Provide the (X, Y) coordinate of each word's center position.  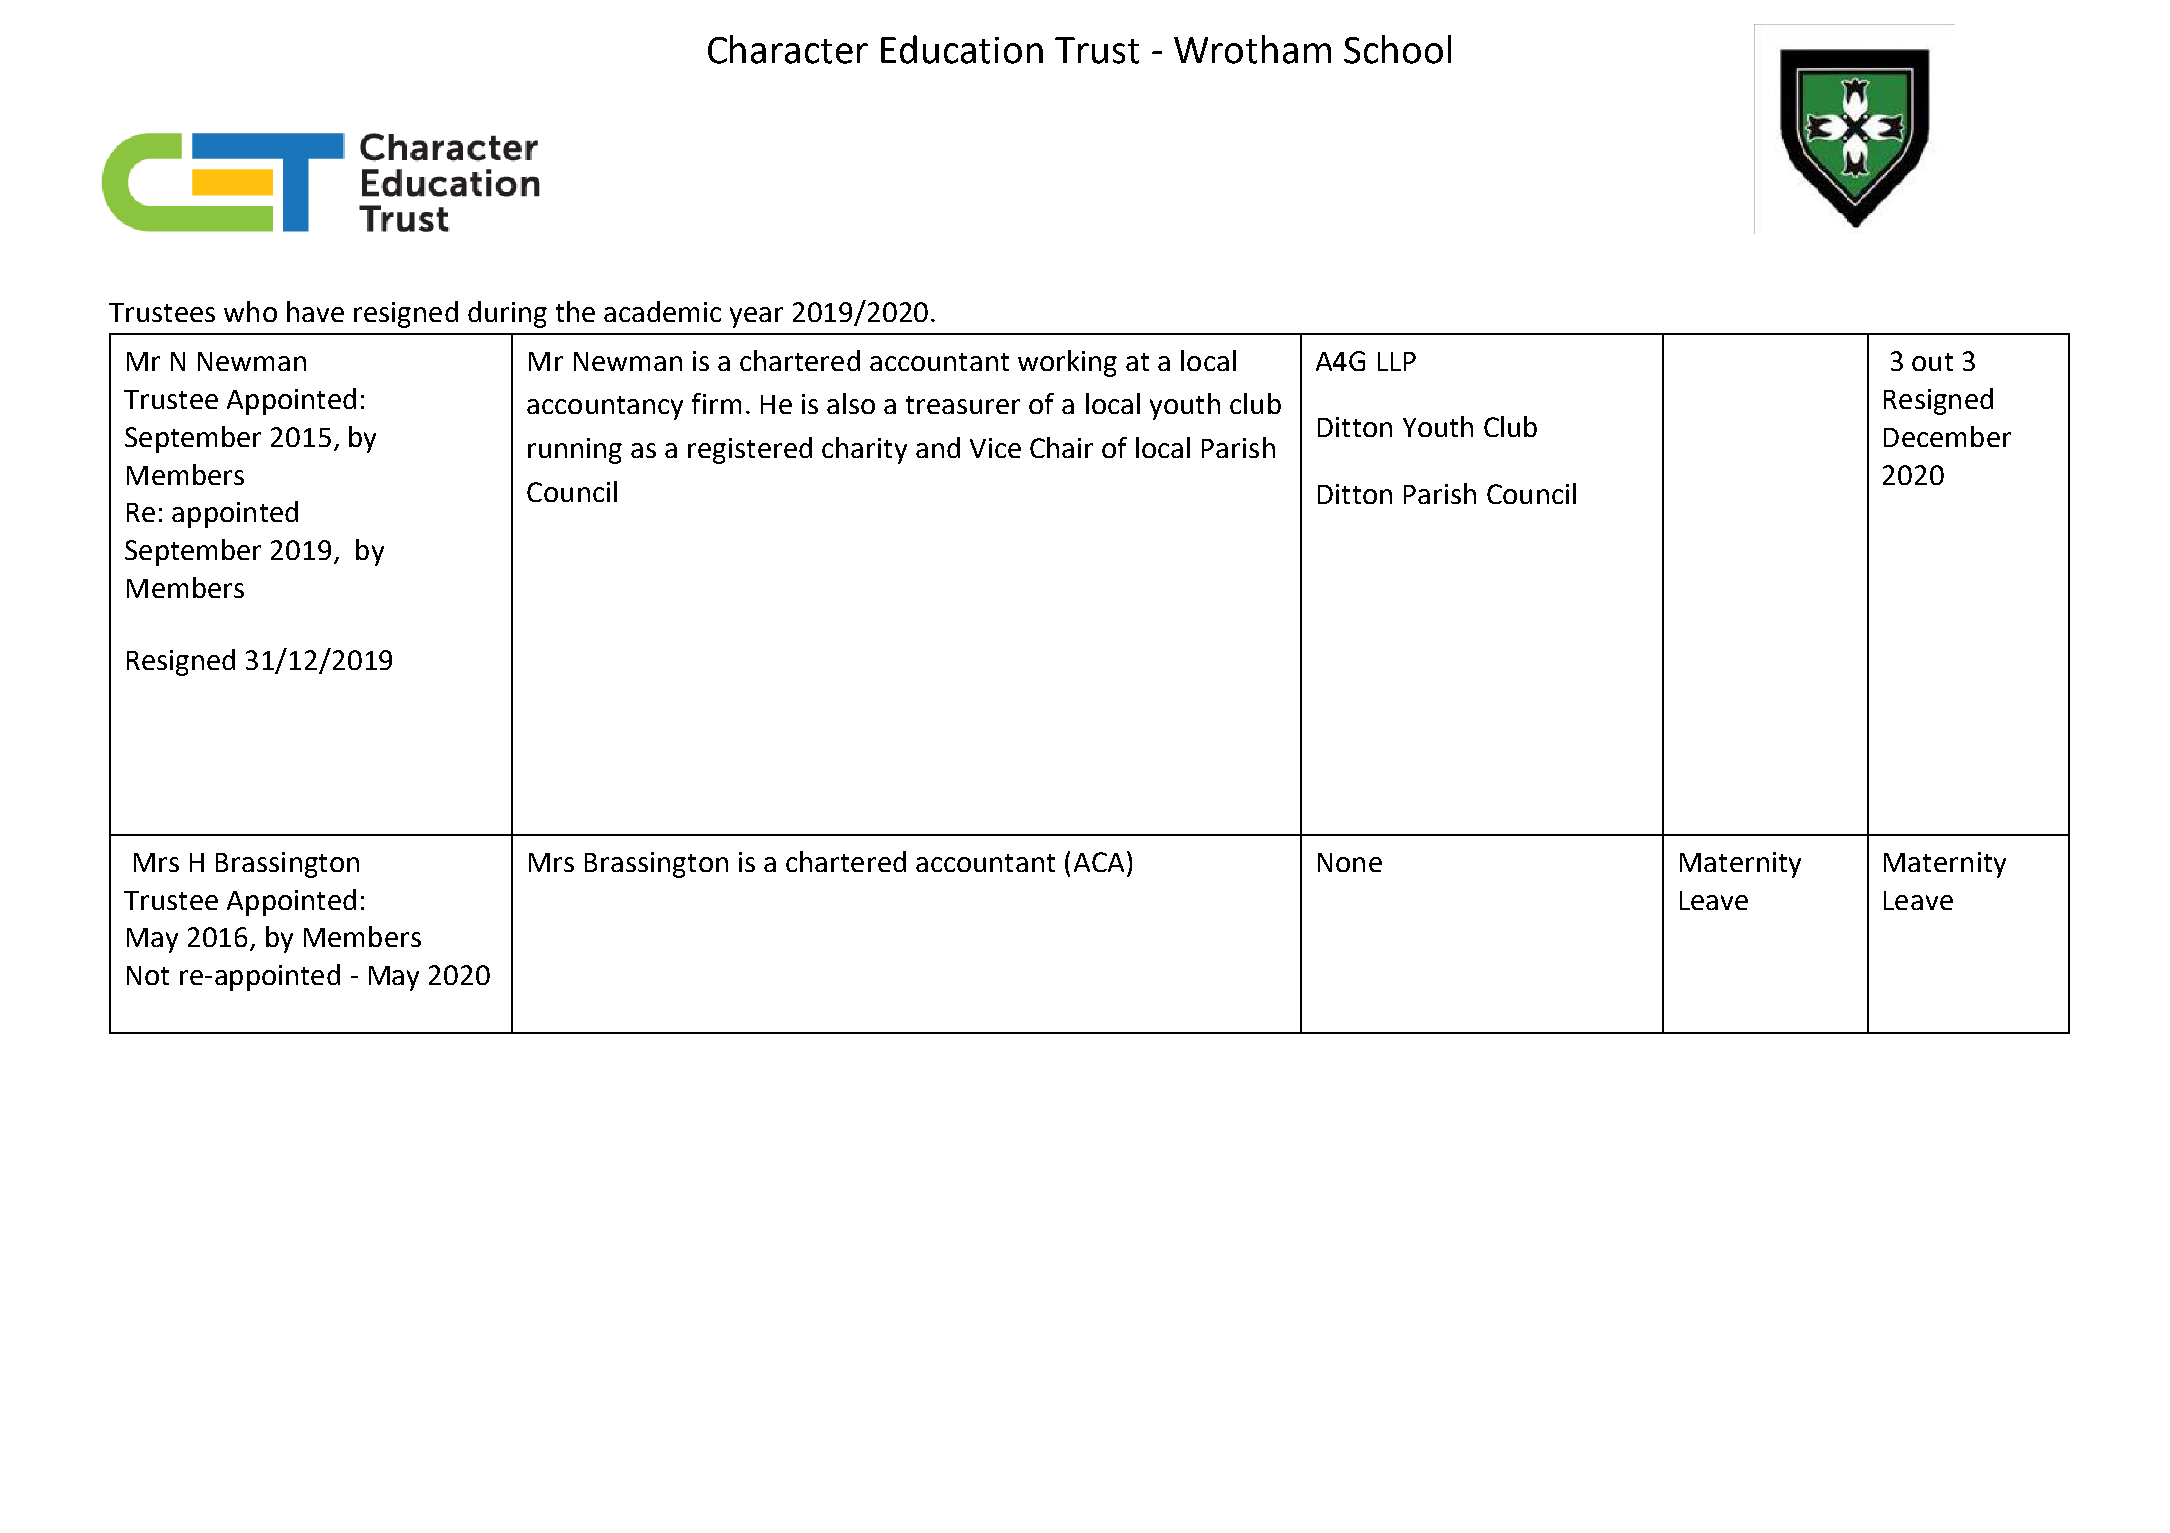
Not (148, 975)
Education (962, 49)
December (1947, 436)
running (575, 451)
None (1350, 862)
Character (788, 49)
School (1397, 49)
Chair (1061, 447)
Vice (995, 448)
